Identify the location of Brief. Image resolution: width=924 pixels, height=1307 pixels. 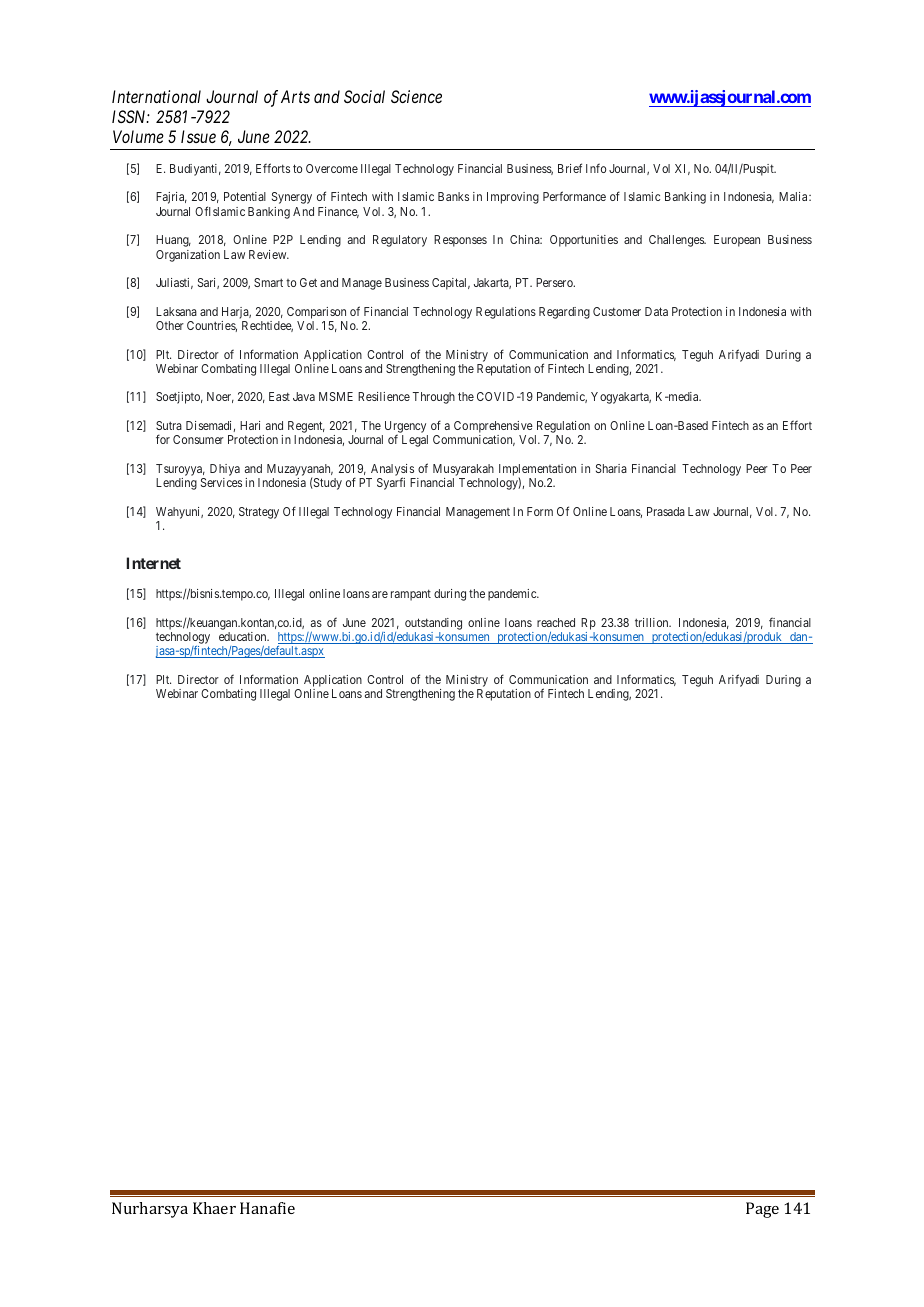
(570, 168).
